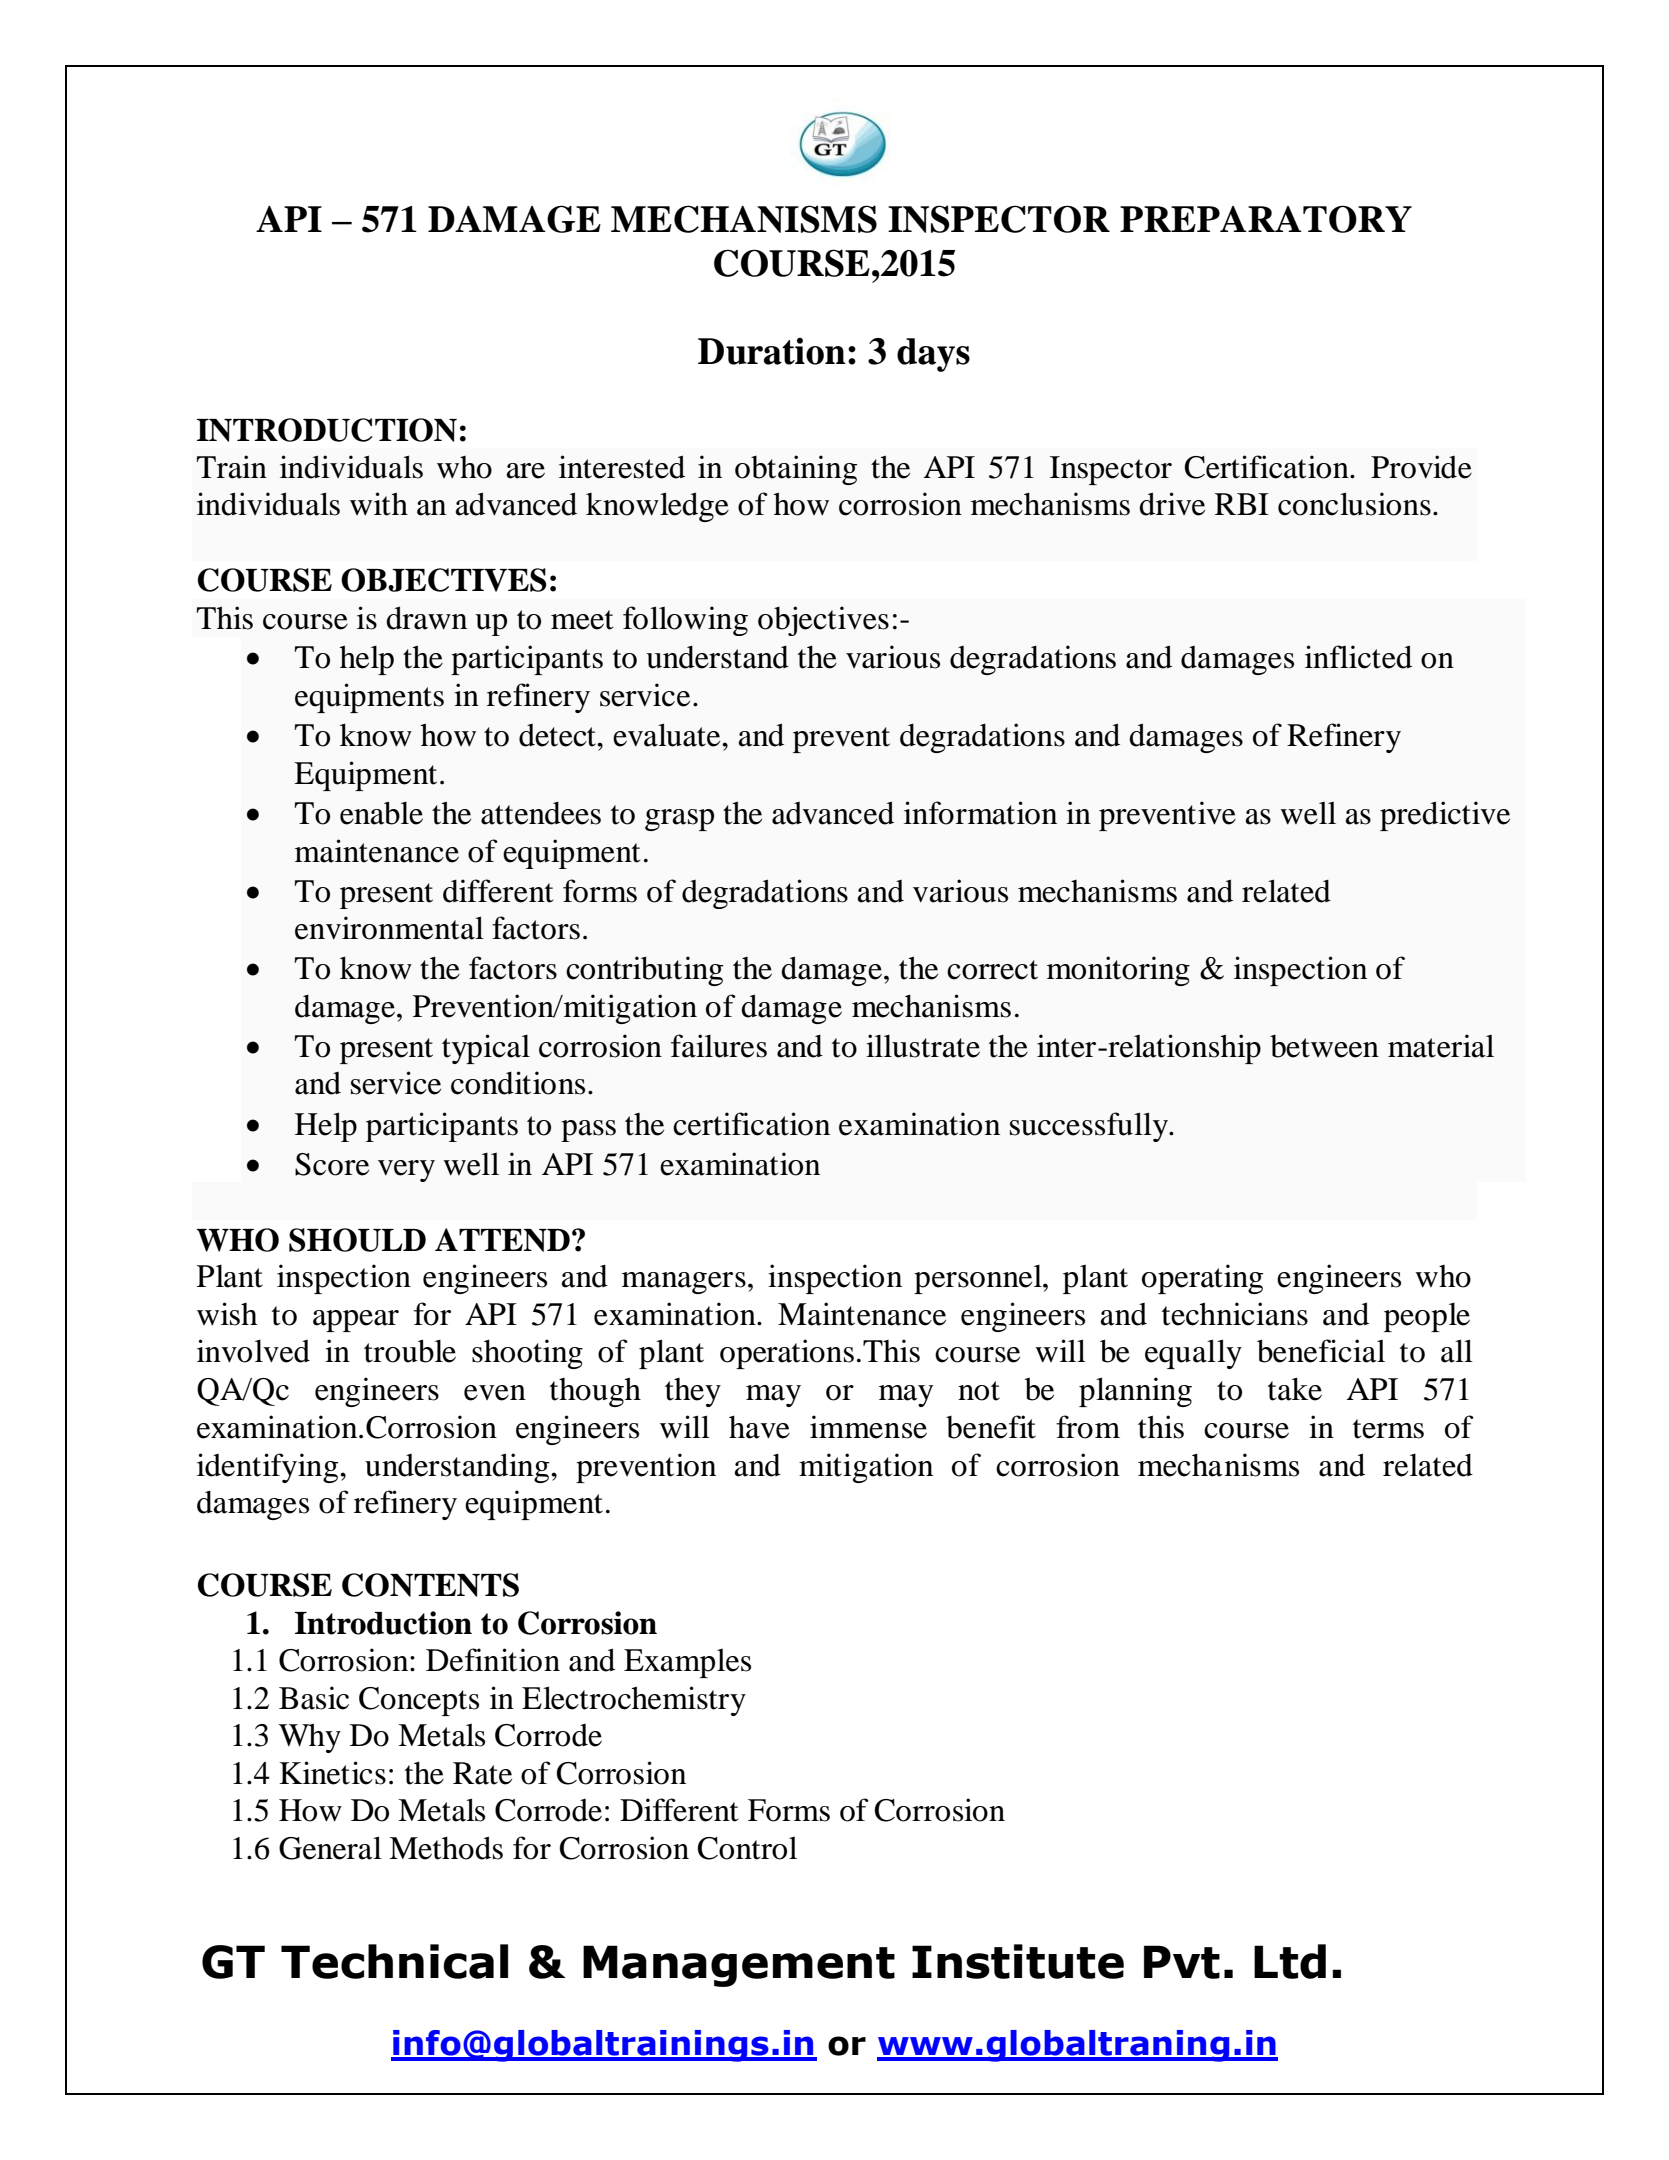  I want to click on drawn, so click(426, 618).
